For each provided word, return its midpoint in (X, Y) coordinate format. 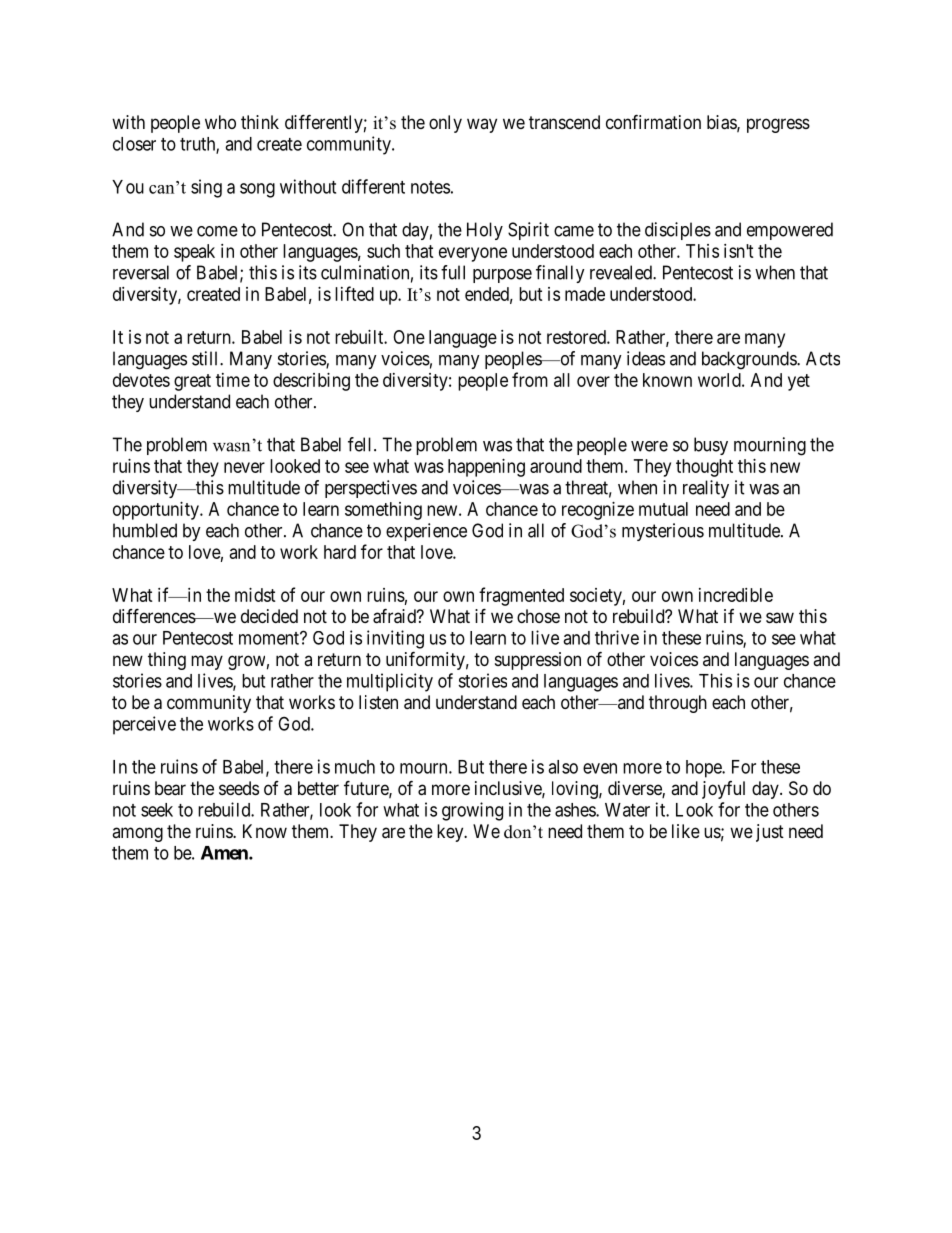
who (220, 122)
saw (780, 618)
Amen (225, 853)
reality (706, 489)
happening (486, 468)
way (482, 125)
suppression (538, 661)
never (244, 467)
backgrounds (750, 360)
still (206, 358)
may (207, 662)
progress (778, 125)
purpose (502, 276)
